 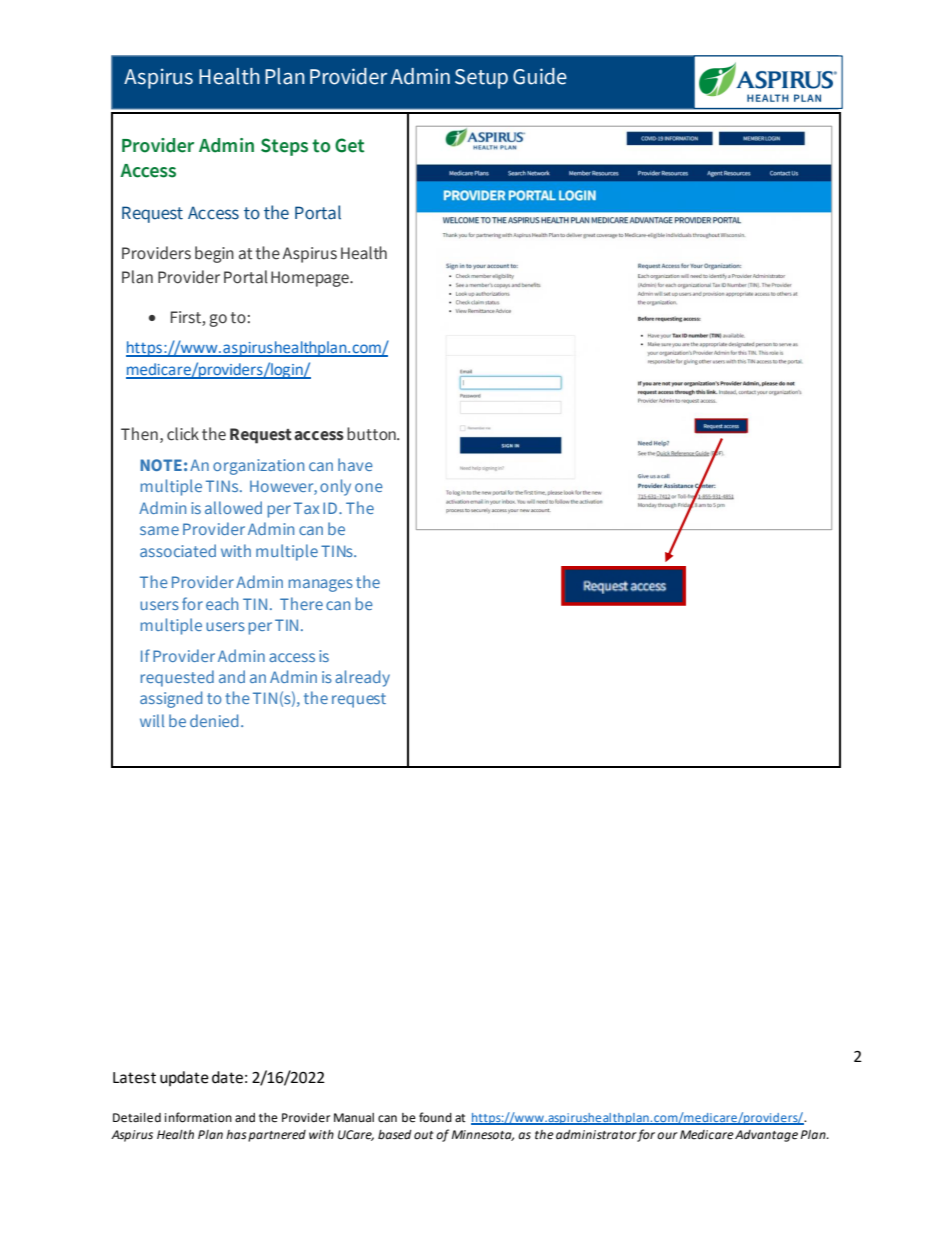 I want to click on one, so click(x=369, y=487).
